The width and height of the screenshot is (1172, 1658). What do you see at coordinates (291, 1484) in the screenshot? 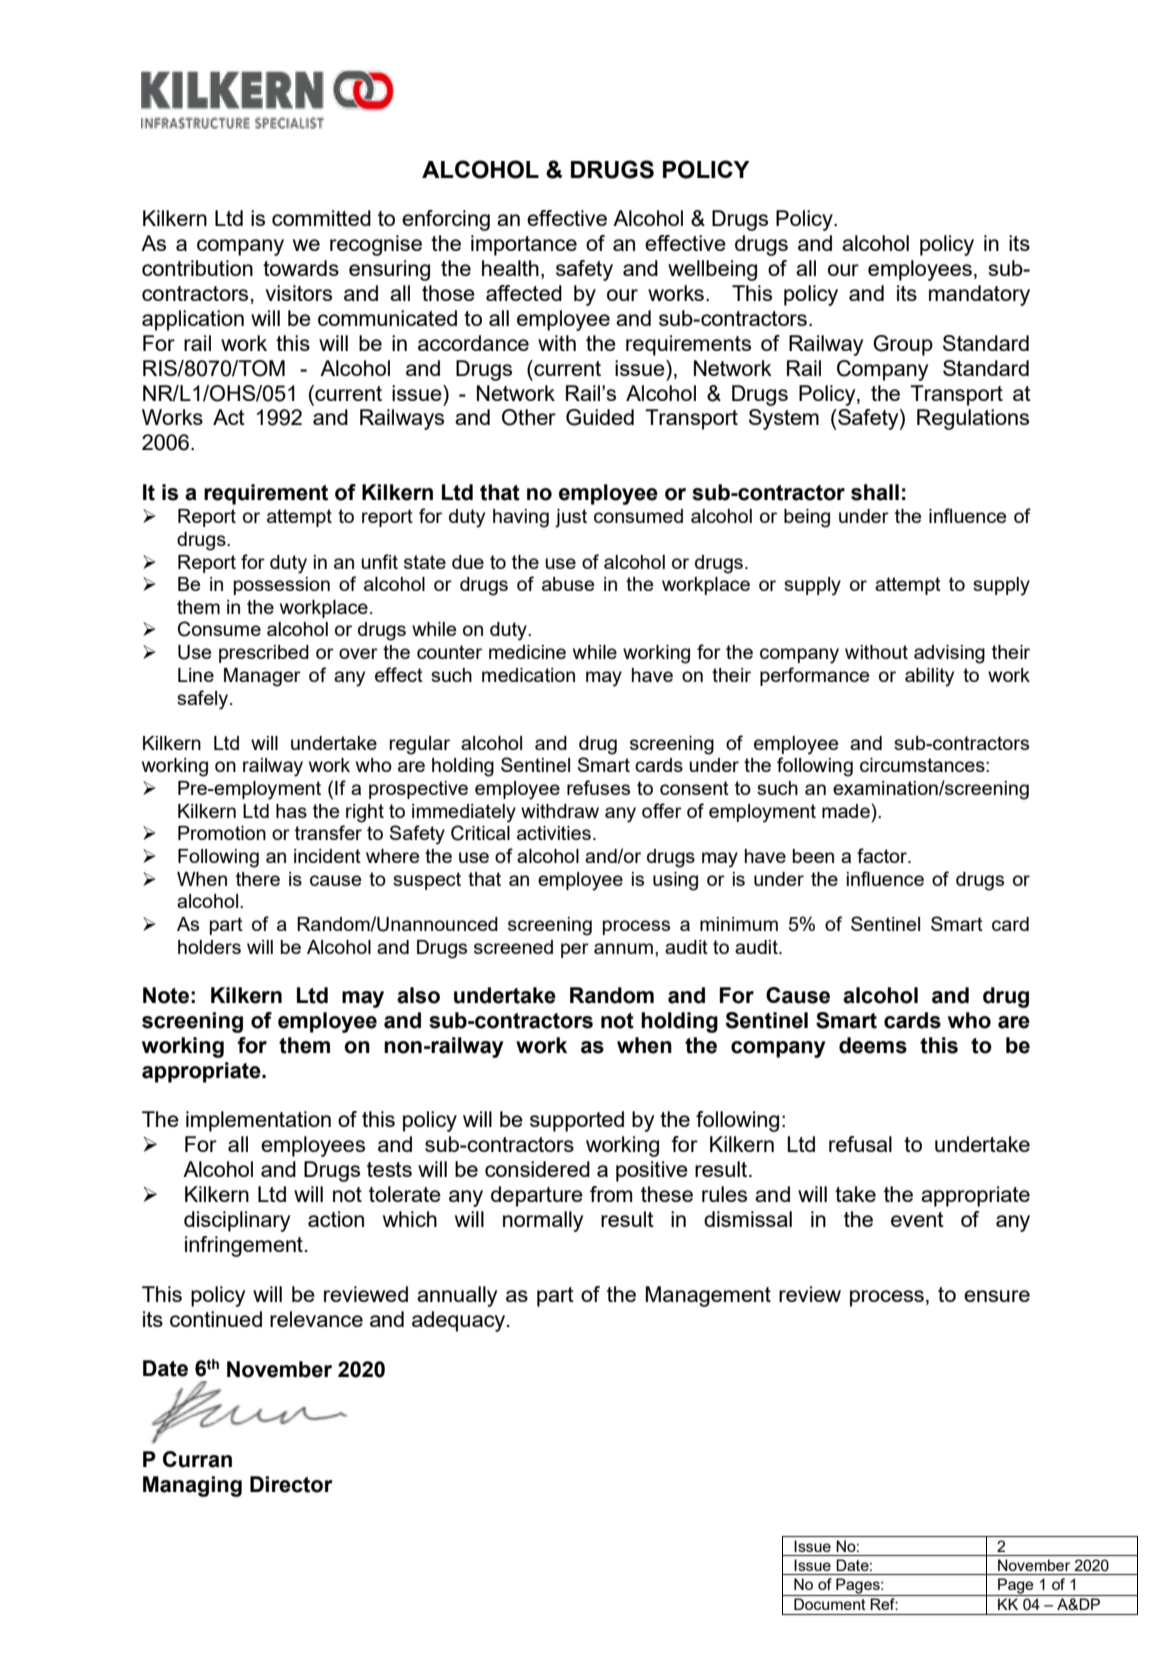
I see `Director` at bounding box center [291, 1484].
